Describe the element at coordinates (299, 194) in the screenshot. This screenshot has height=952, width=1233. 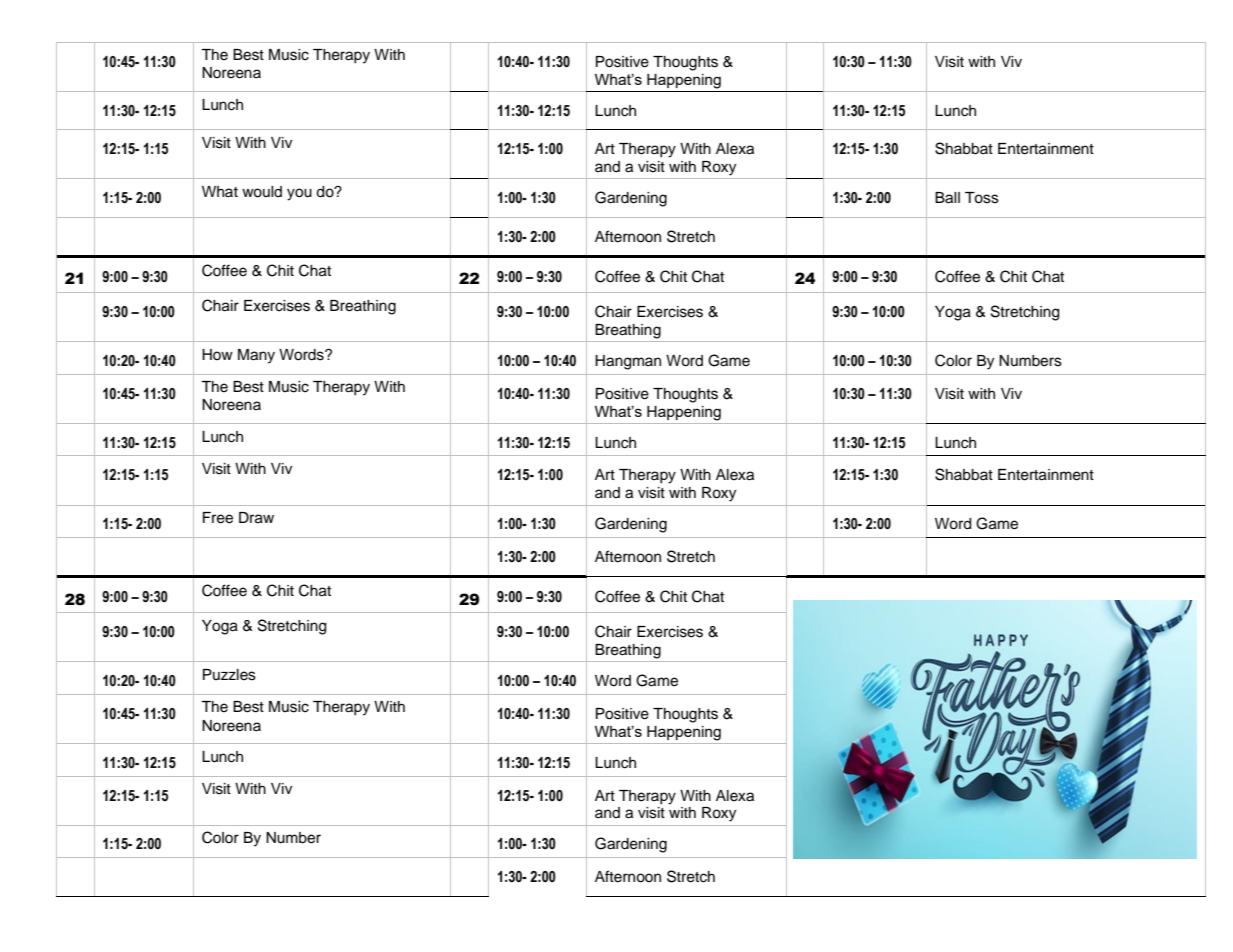
I see `you` at that location.
